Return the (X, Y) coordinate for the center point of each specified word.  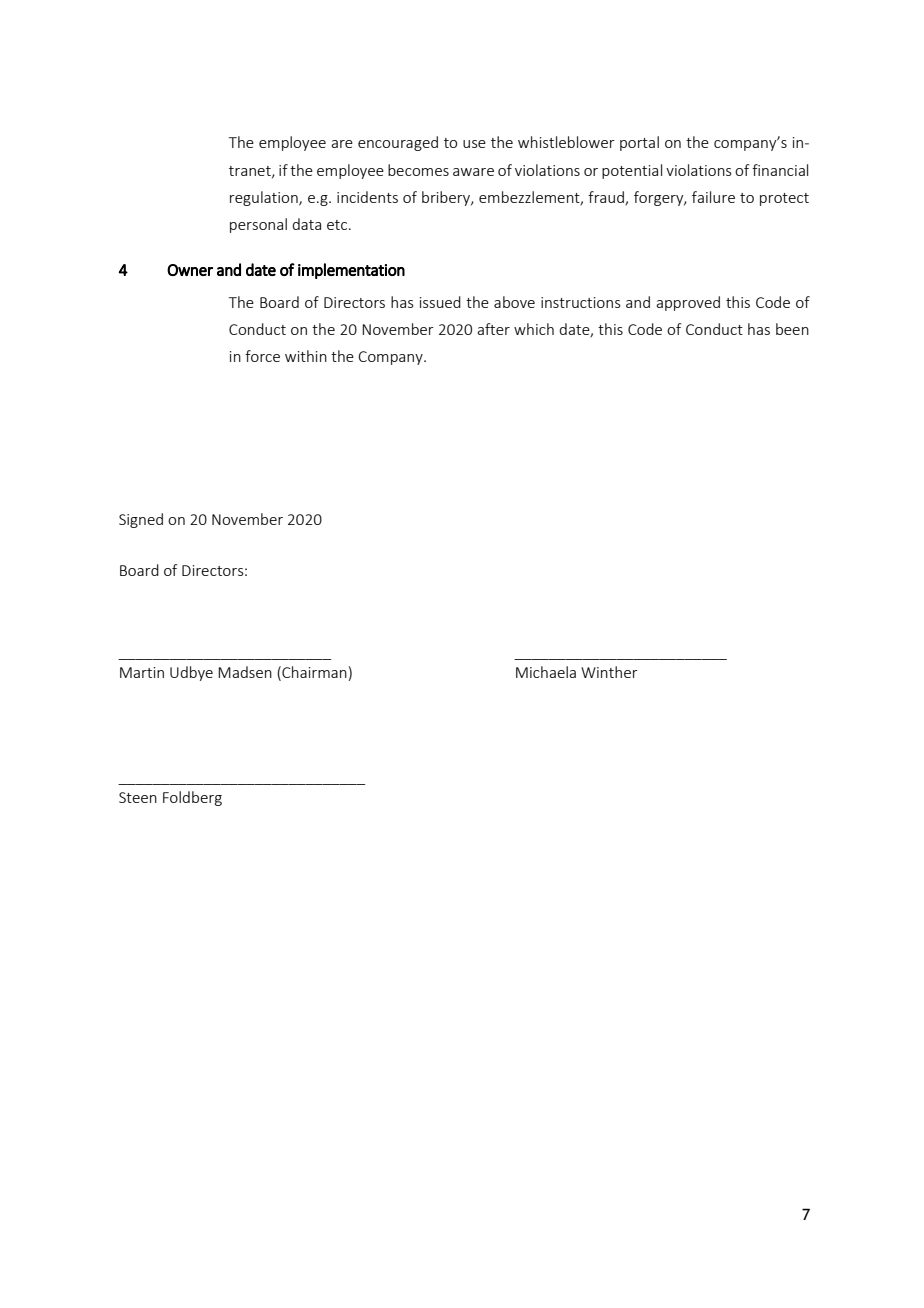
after (493, 329)
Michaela (546, 672)
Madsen (245, 672)
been (792, 329)
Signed (141, 520)
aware (473, 172)
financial (780, 170)
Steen (138, 797)
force (262, 356)
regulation (265, 198)
